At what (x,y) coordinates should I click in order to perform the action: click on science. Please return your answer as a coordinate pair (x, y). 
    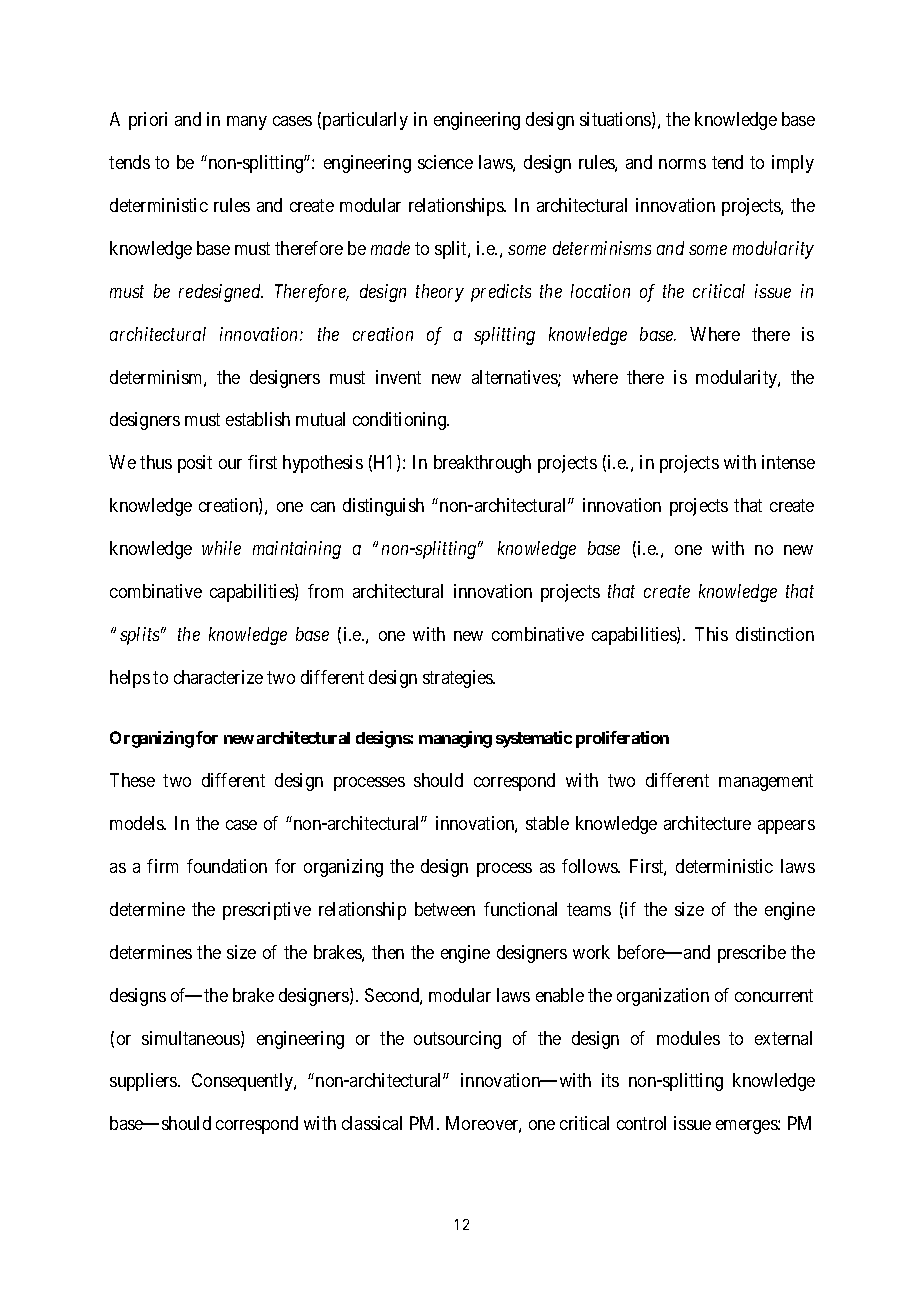
    Looking at the image, I should click on (445, 162).
